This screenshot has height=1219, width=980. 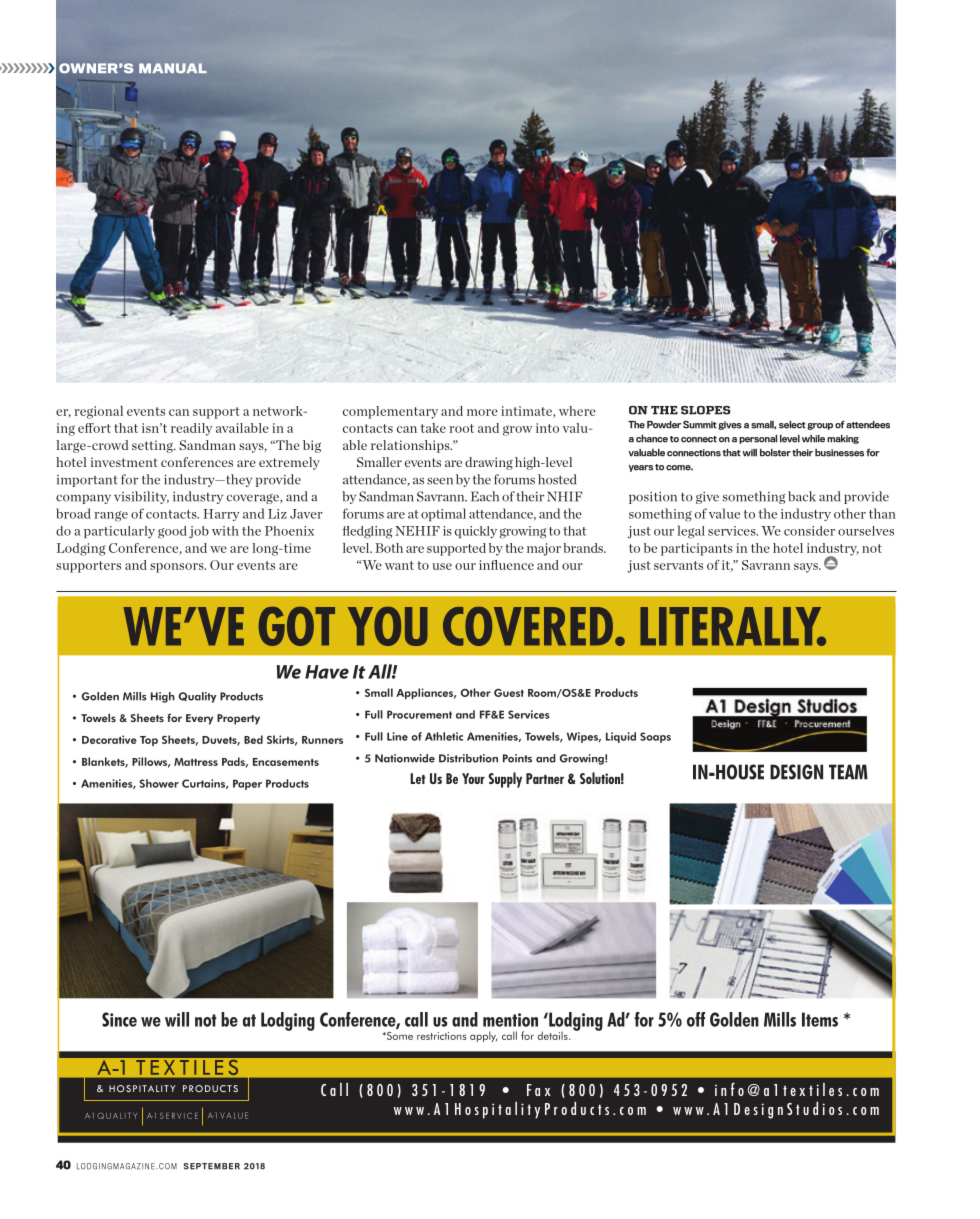 I want to click on Top, so click(x=149, y=741).
